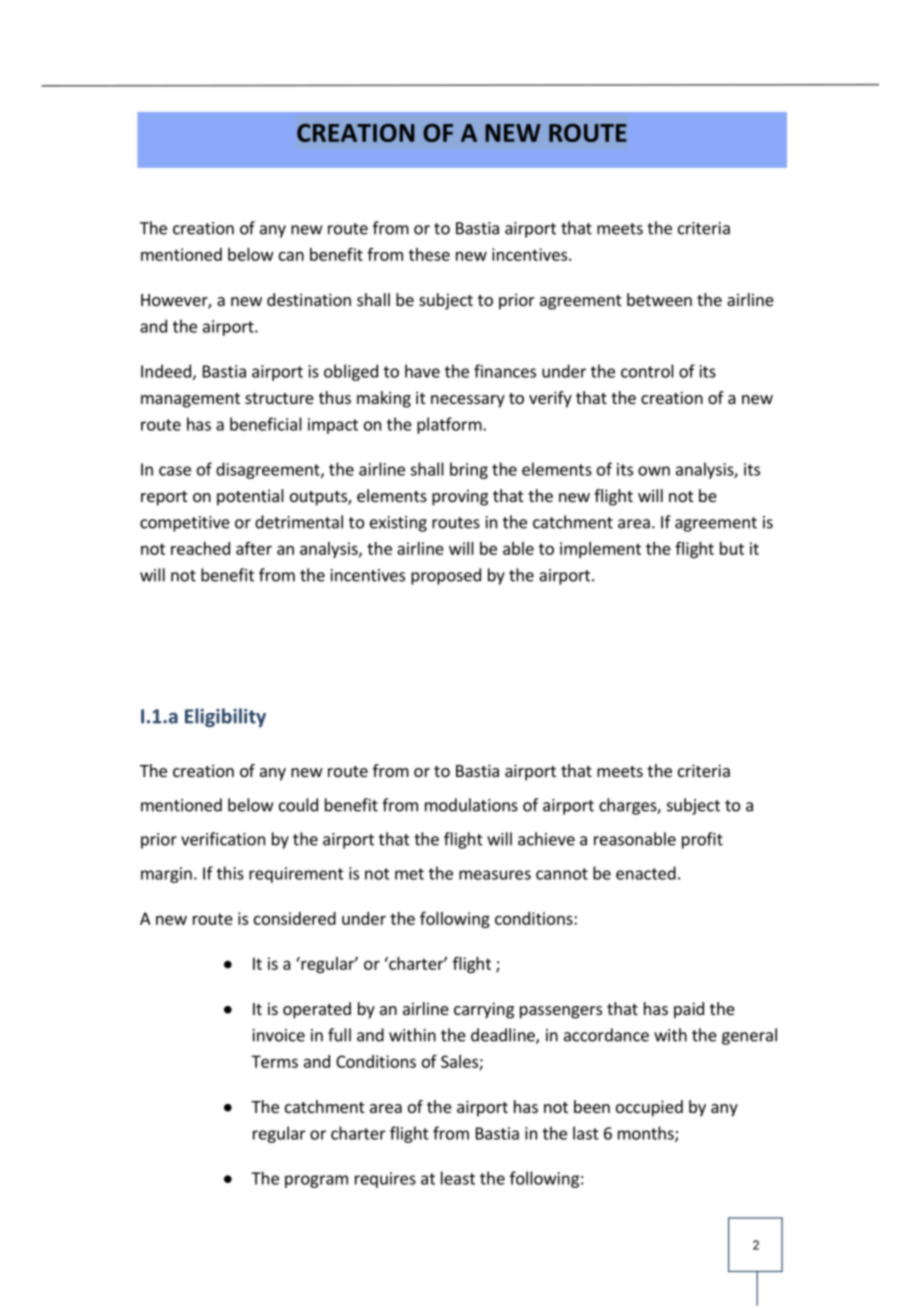 The height and width of the document is (1309, 924). Describe the element at coordinates (279, 1035) in the document. I see `invoice` at that location.
